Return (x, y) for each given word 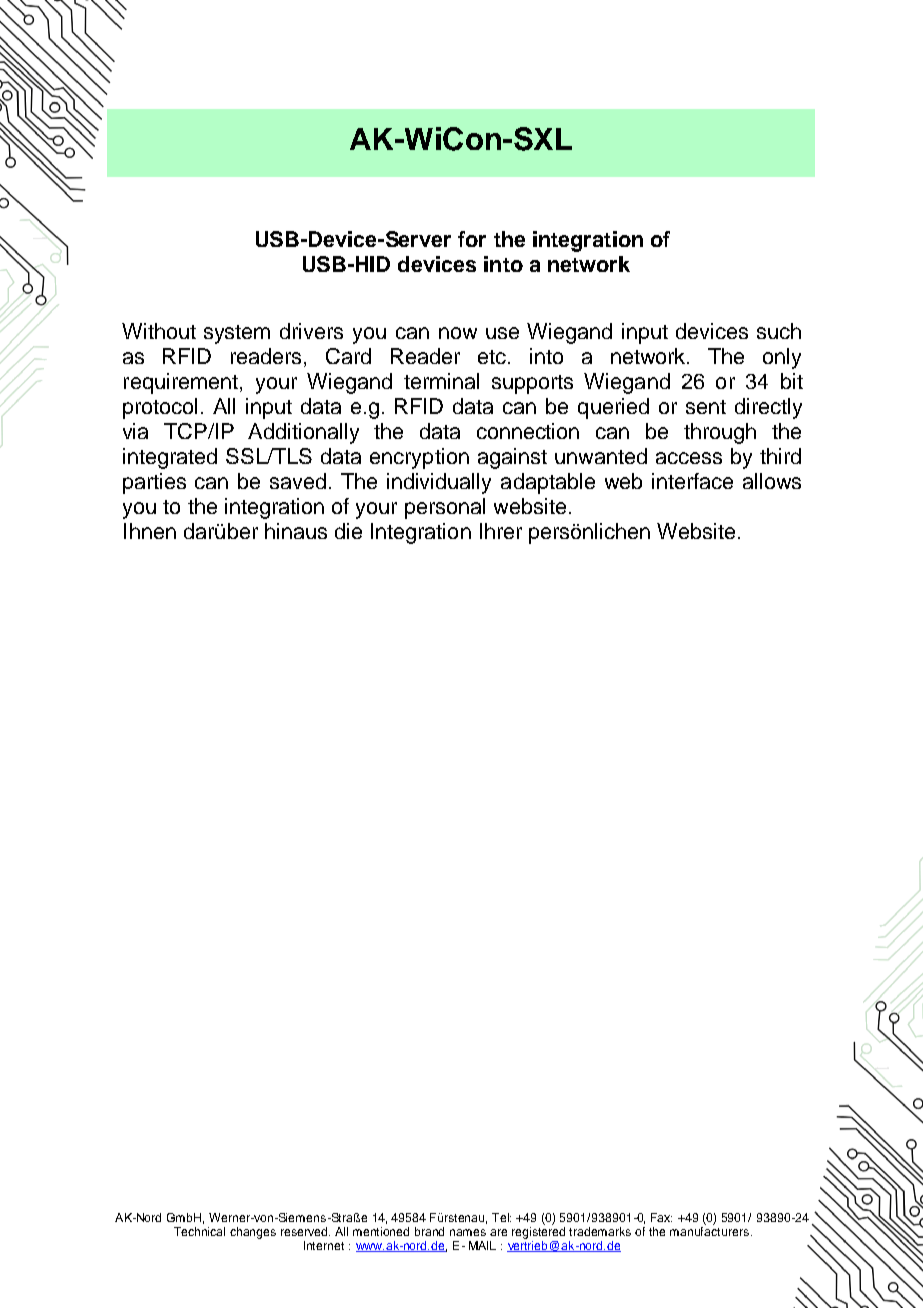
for (472, 239)
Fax (661, 1217)
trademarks (600, 1231)
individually (439, 483)
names (468, 1232)
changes (253, 1233)
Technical (199, 1231)
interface (692, 481)
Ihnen (150, 531)
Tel (501, 1217)
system (237, 334)
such (779, 331)
